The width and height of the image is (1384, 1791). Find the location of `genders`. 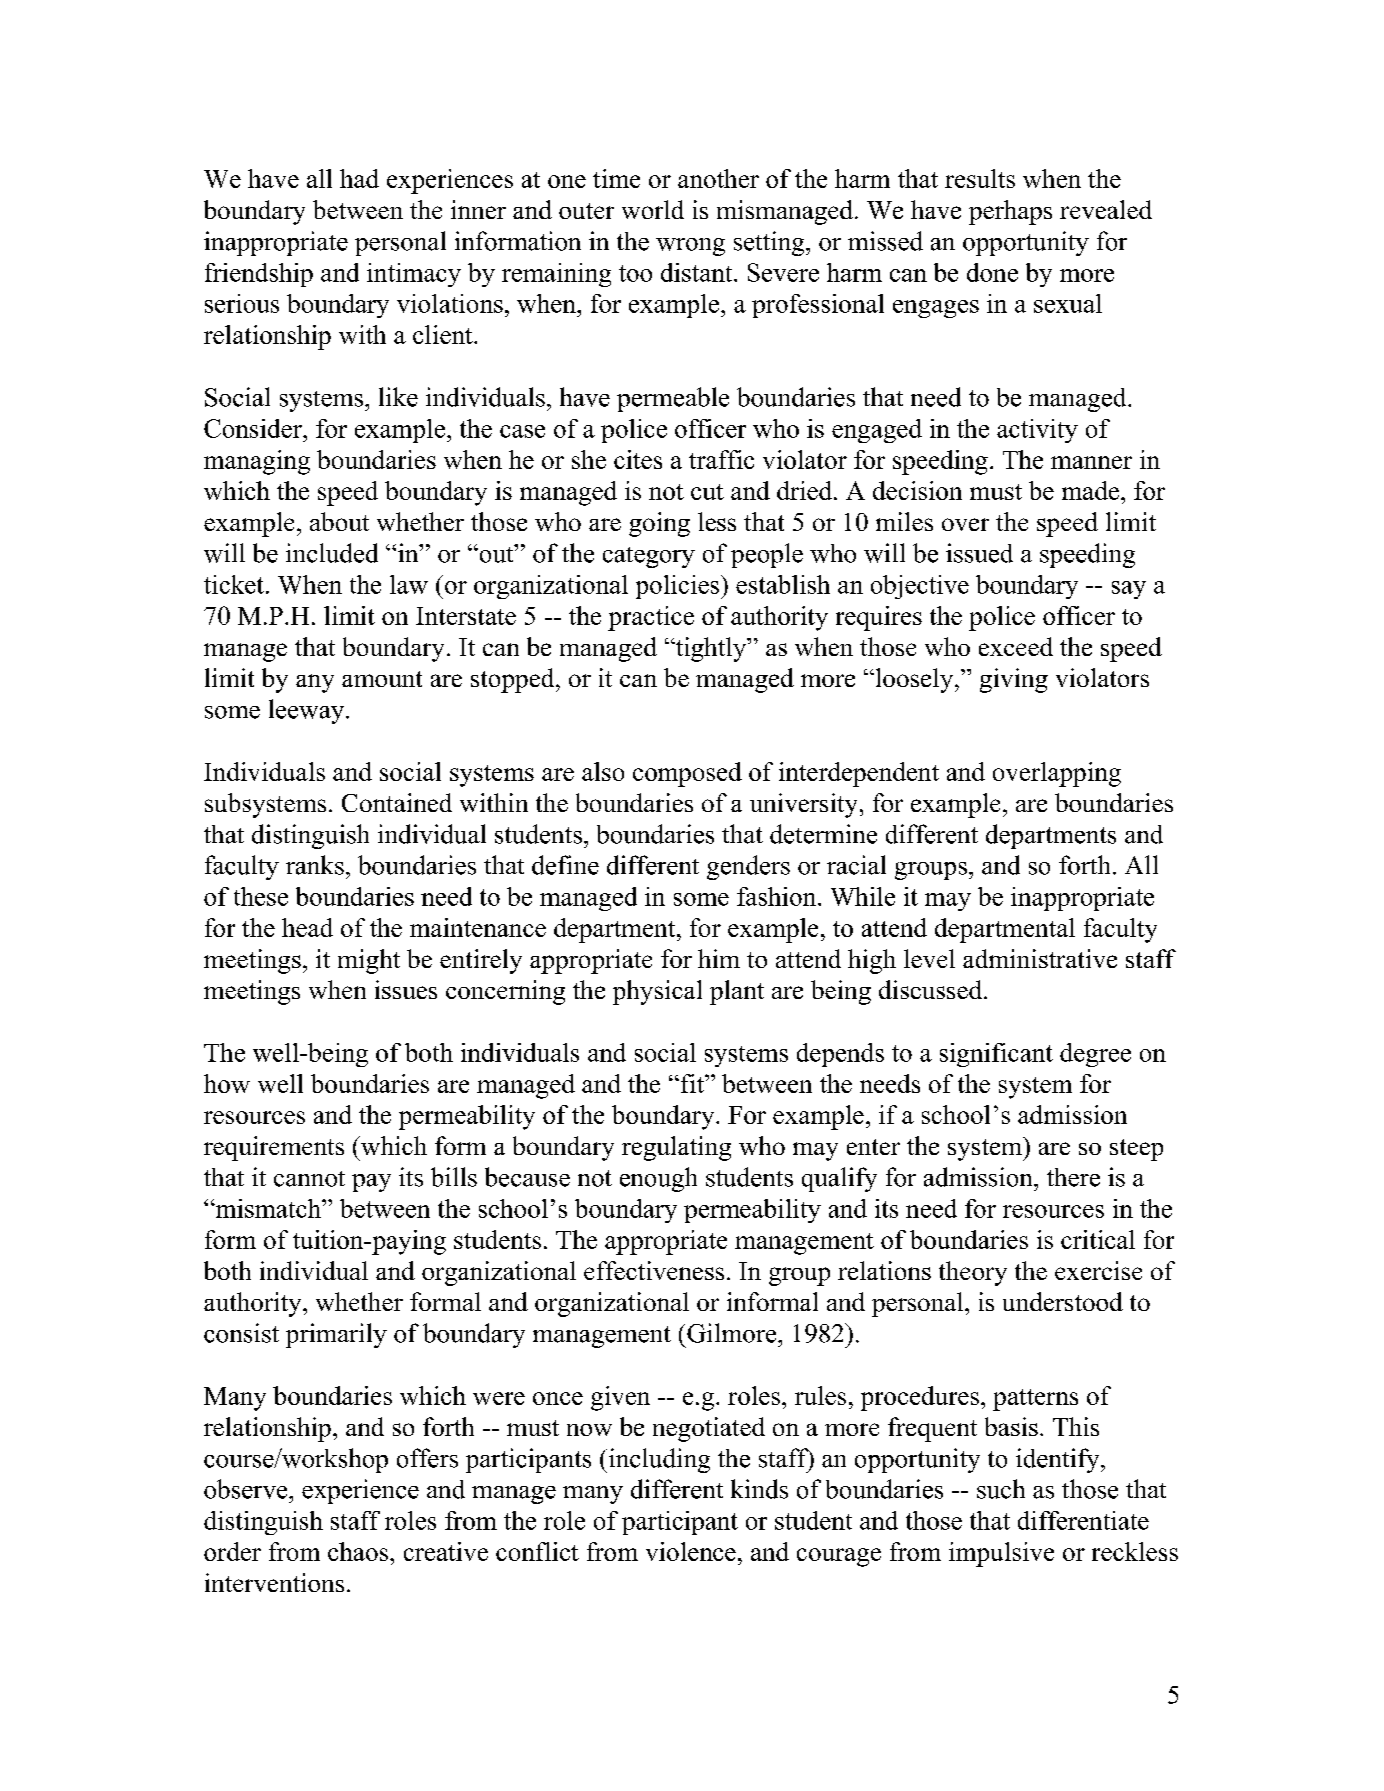

genders is located at coordinates (748, 867).
